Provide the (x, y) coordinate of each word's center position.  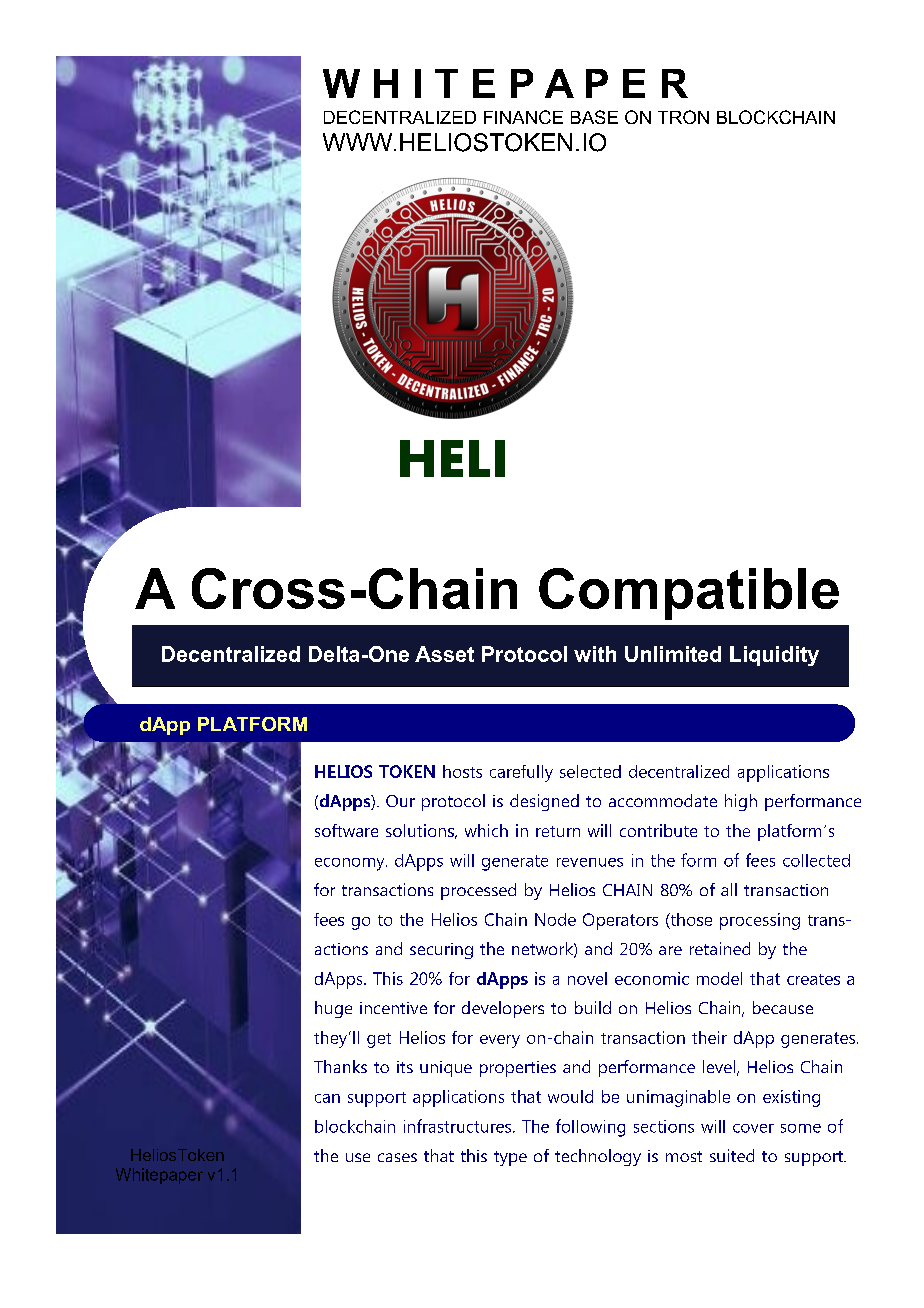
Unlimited (673, 654)
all (729, 889)
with (595, 654)
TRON (683, 117)
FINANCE (523, 117)
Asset (444, 654)
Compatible (689, 594)
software (346, 830)
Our (400, 801)
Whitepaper (159, 1176)
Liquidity (774, 656)
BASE (594, 117)
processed (478, 891)
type (510, 1158)
